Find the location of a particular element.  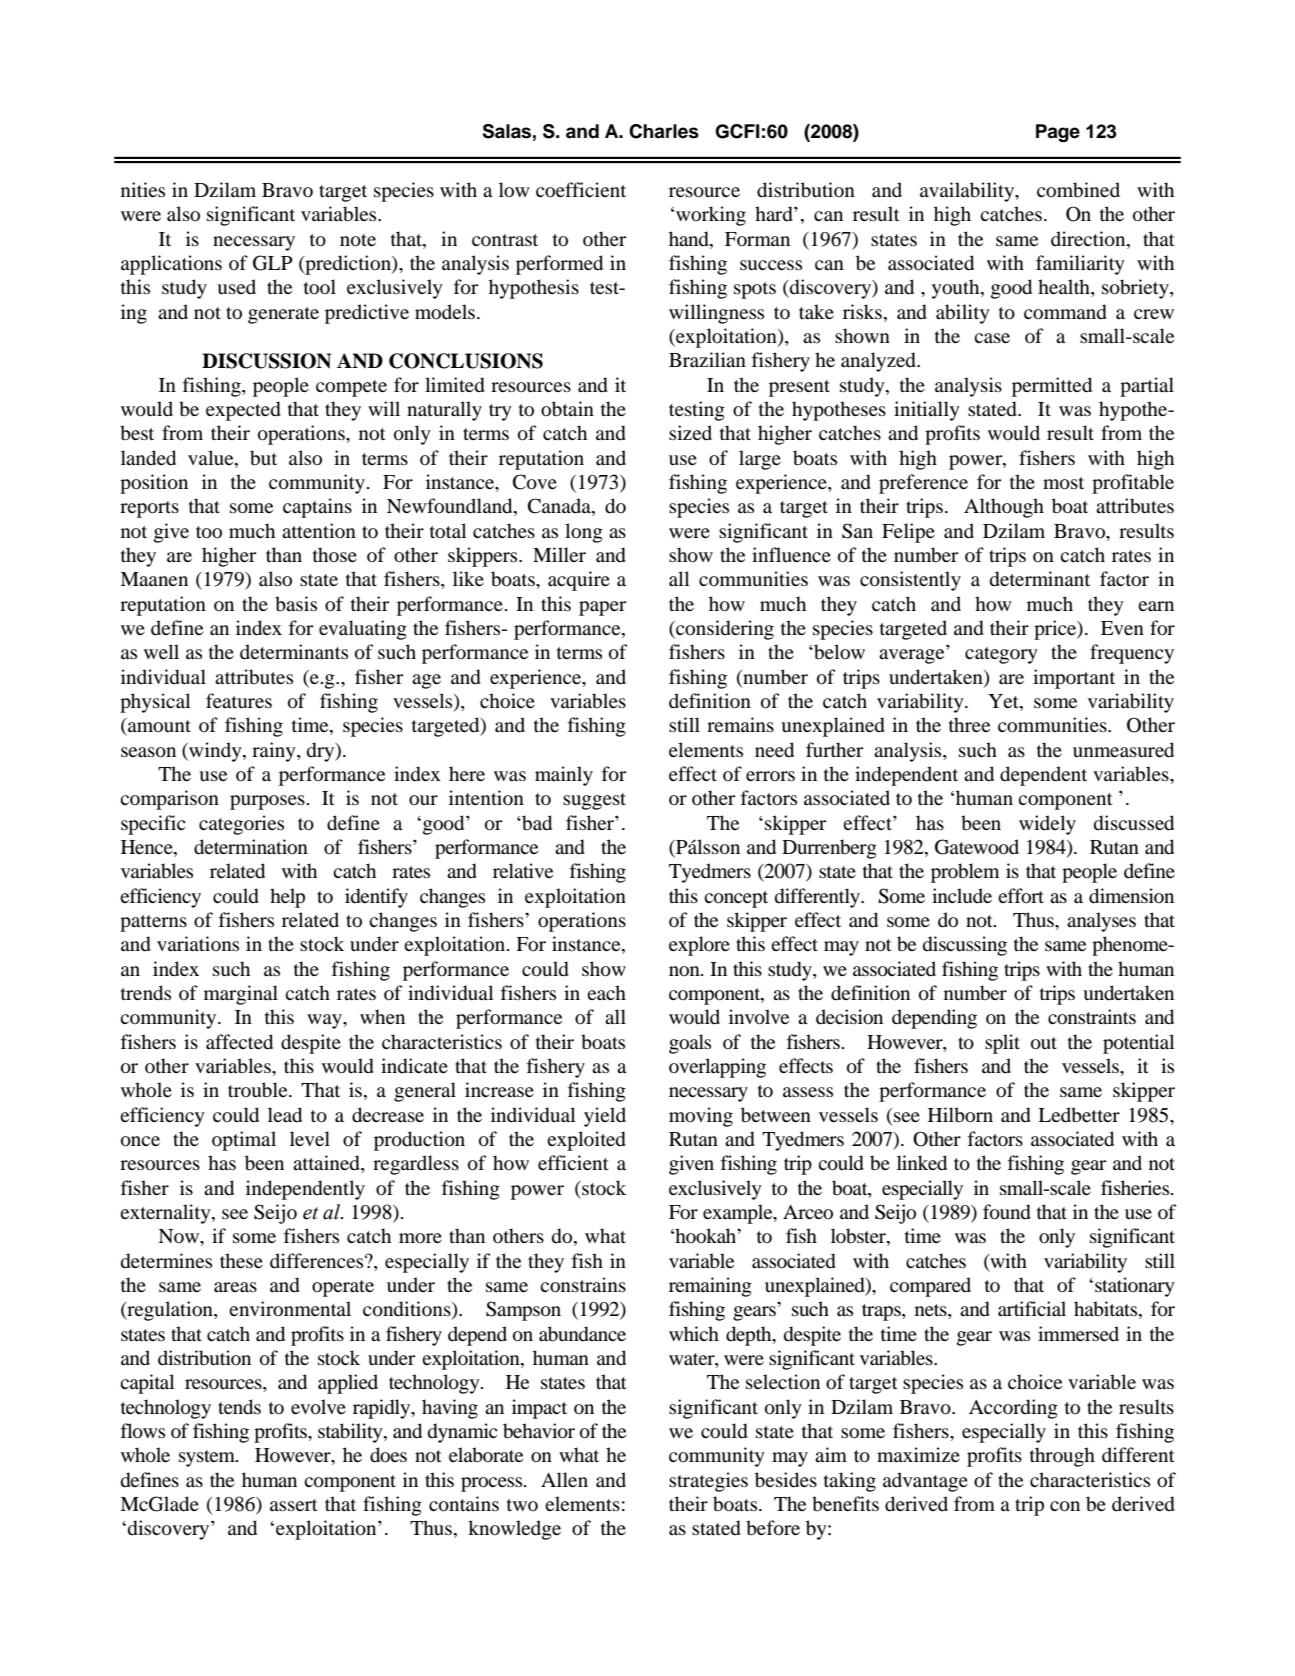

categories is located at coordinates (241, 825).
